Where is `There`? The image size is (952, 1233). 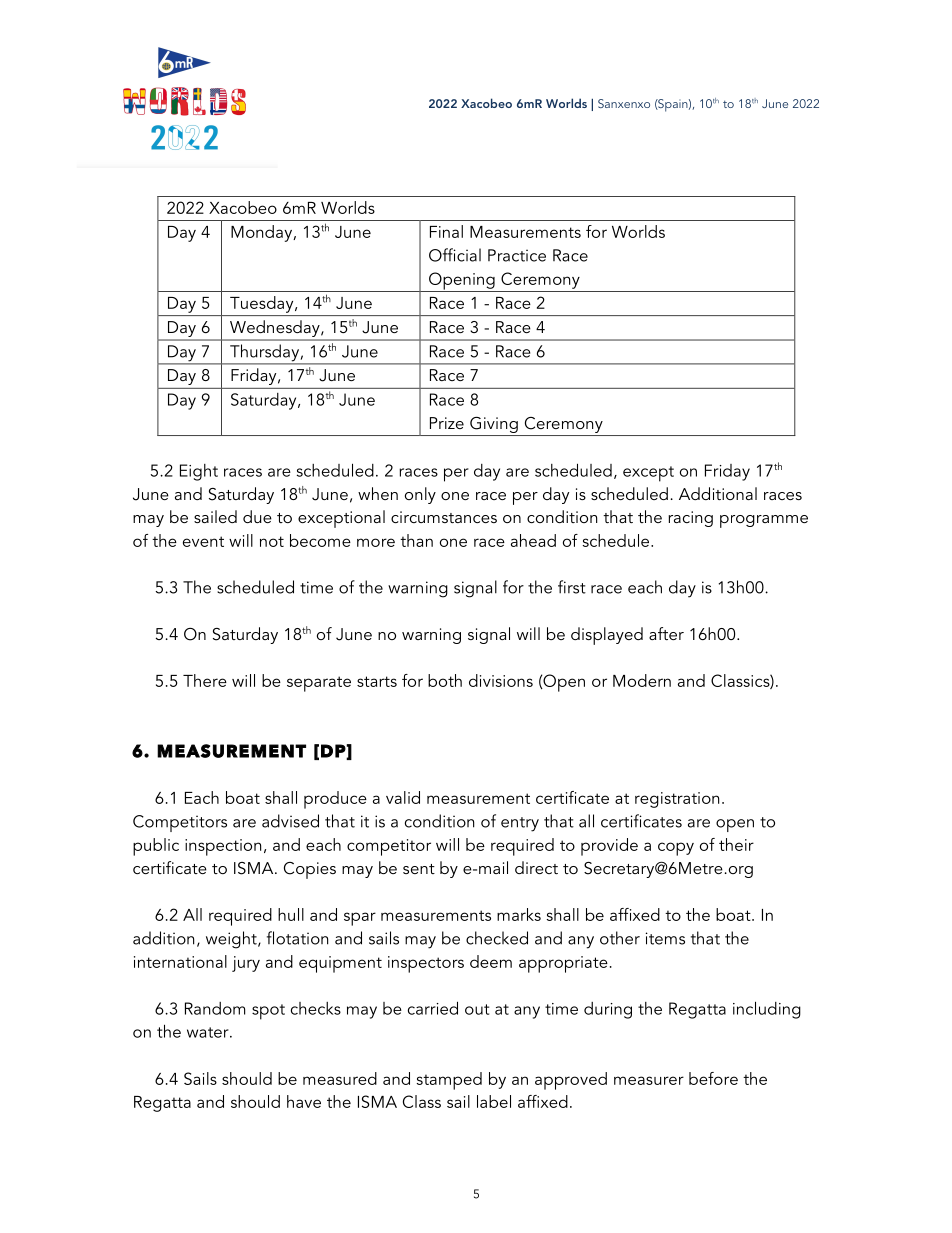
There is located at coordinates (205, 680).
